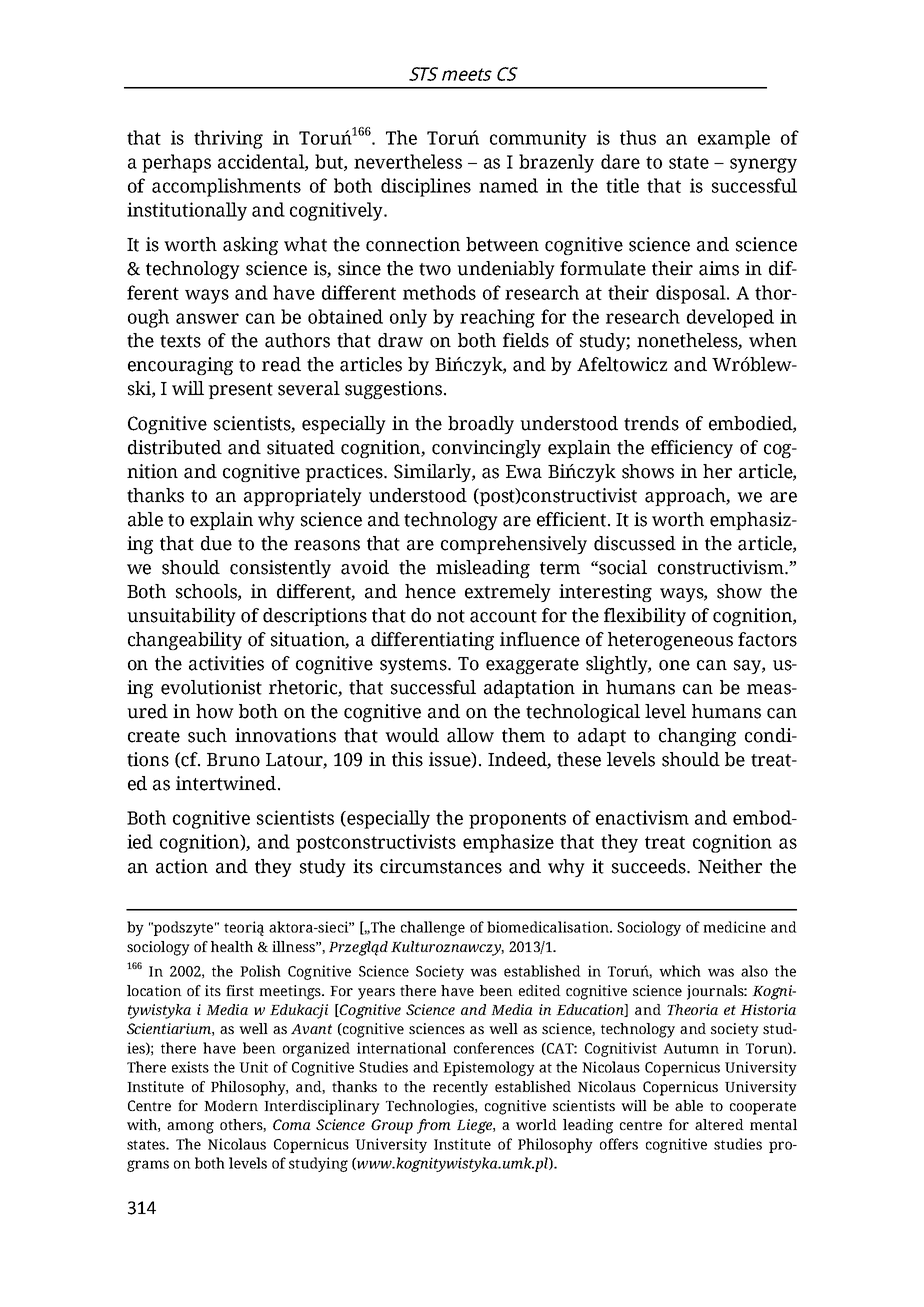  Describe the element at coordinates (426, 187) in the document. I see `disciplines` at that location.
